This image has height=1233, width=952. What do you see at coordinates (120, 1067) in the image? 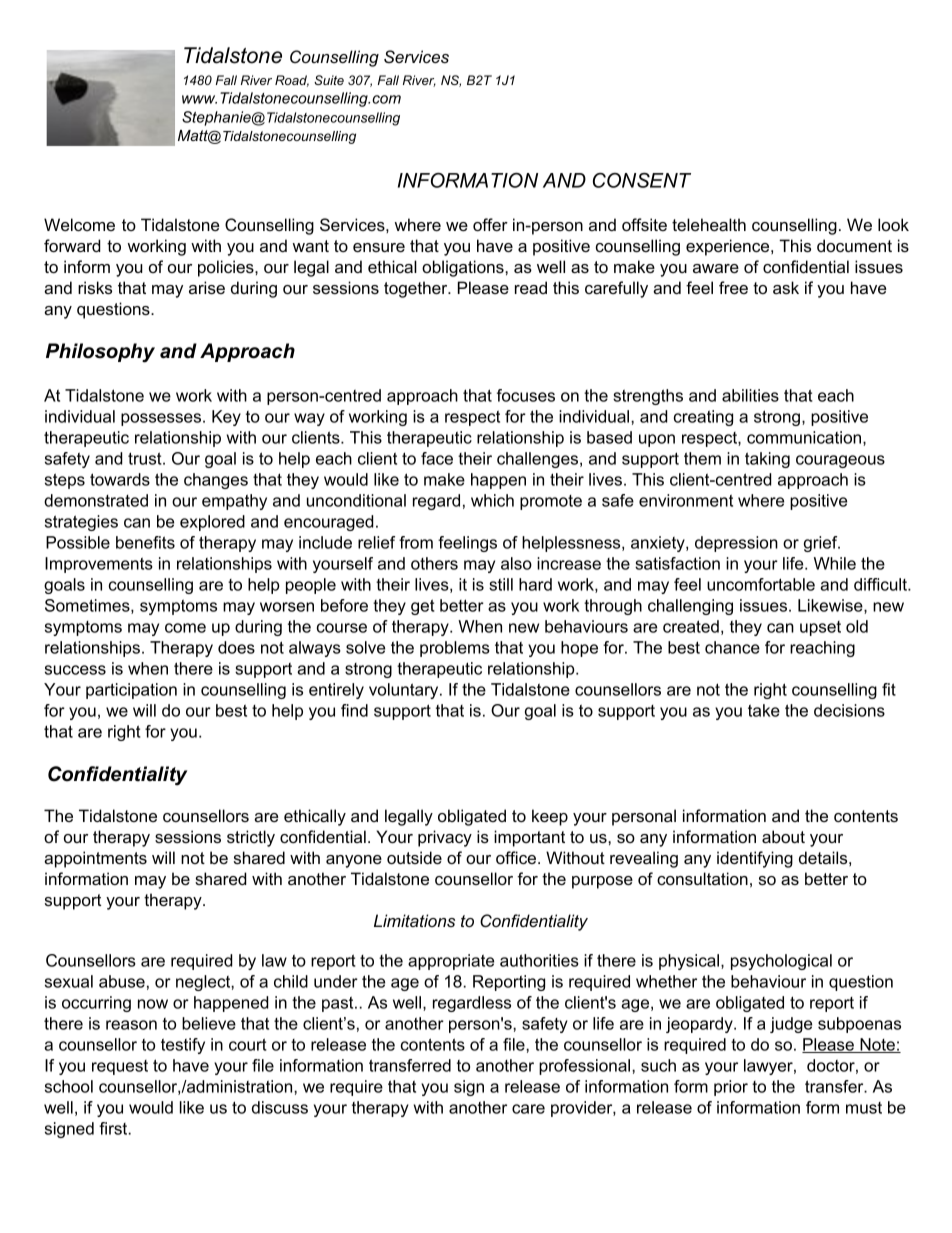
I see `request` at bounding box center [120, 1067].
